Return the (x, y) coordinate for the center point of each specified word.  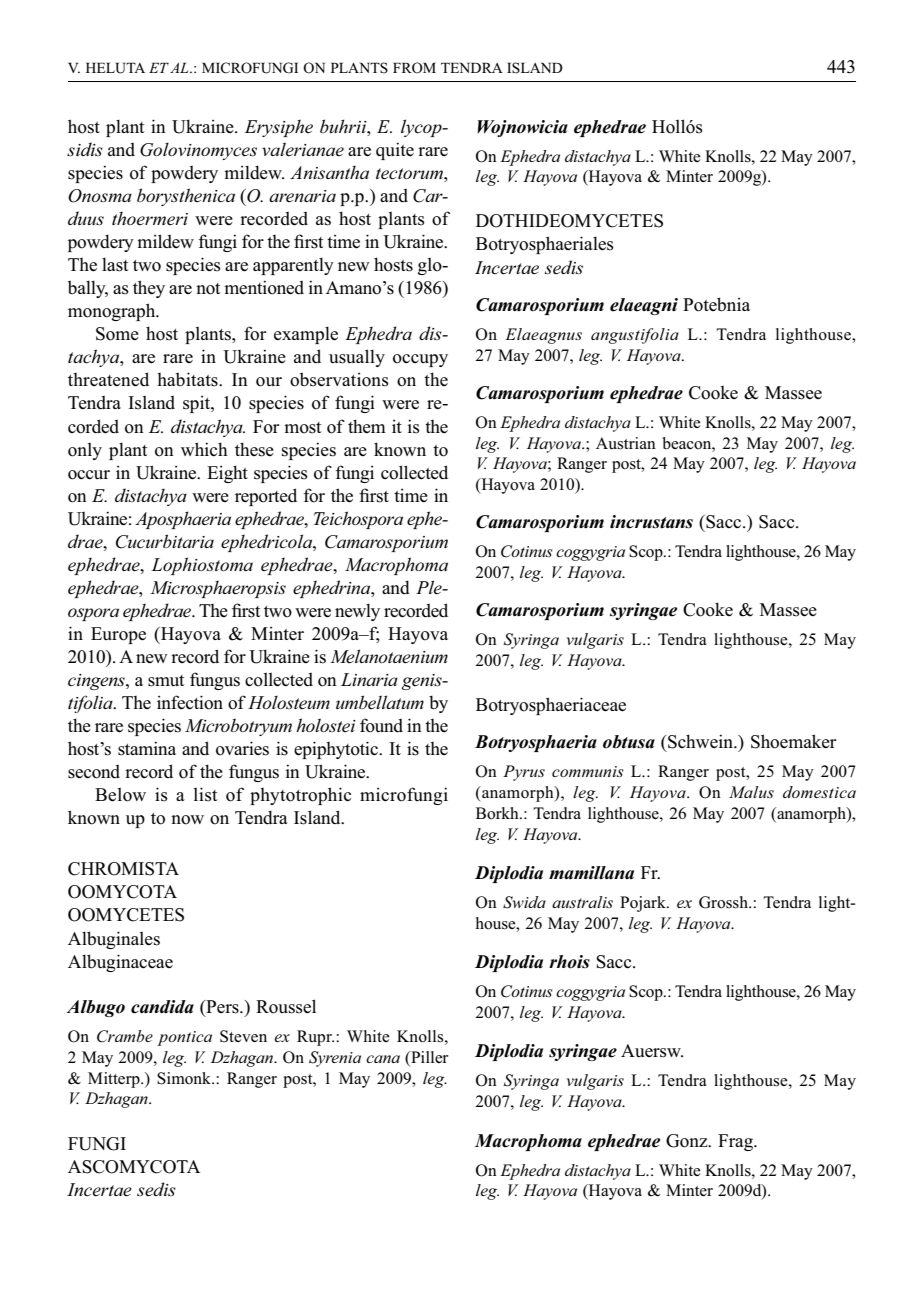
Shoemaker (793, 741)
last (115, 264)
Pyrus (524, 773)
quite (395, 151)
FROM (414, 68)
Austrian (626, 443)
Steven (243, 1036)
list (205, 794)
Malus (751, 792)
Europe (118, 635)
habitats (188, 379)
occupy (420, 360)
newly (357, 612)
